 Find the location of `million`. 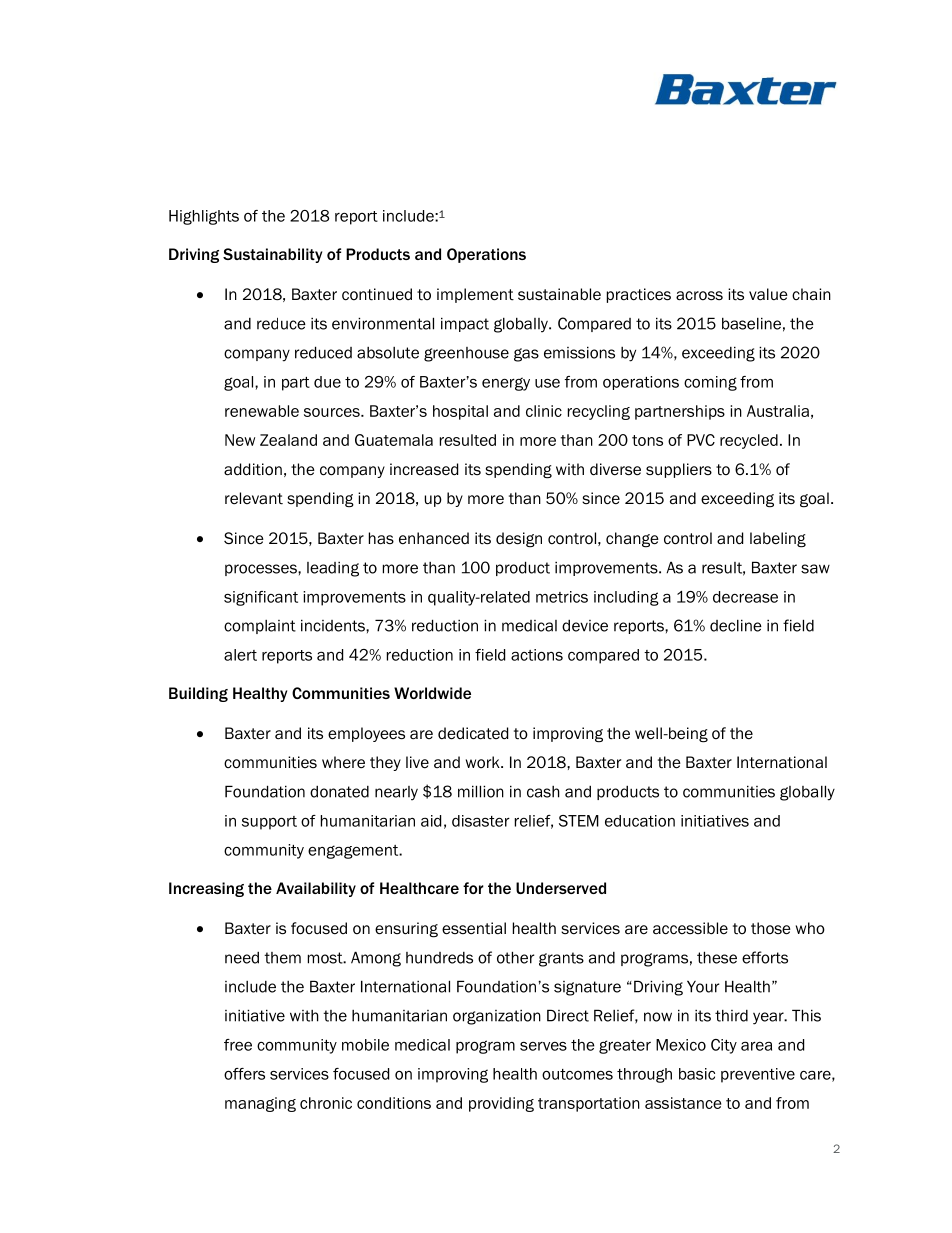

million is located at coordinates (481, 791).
